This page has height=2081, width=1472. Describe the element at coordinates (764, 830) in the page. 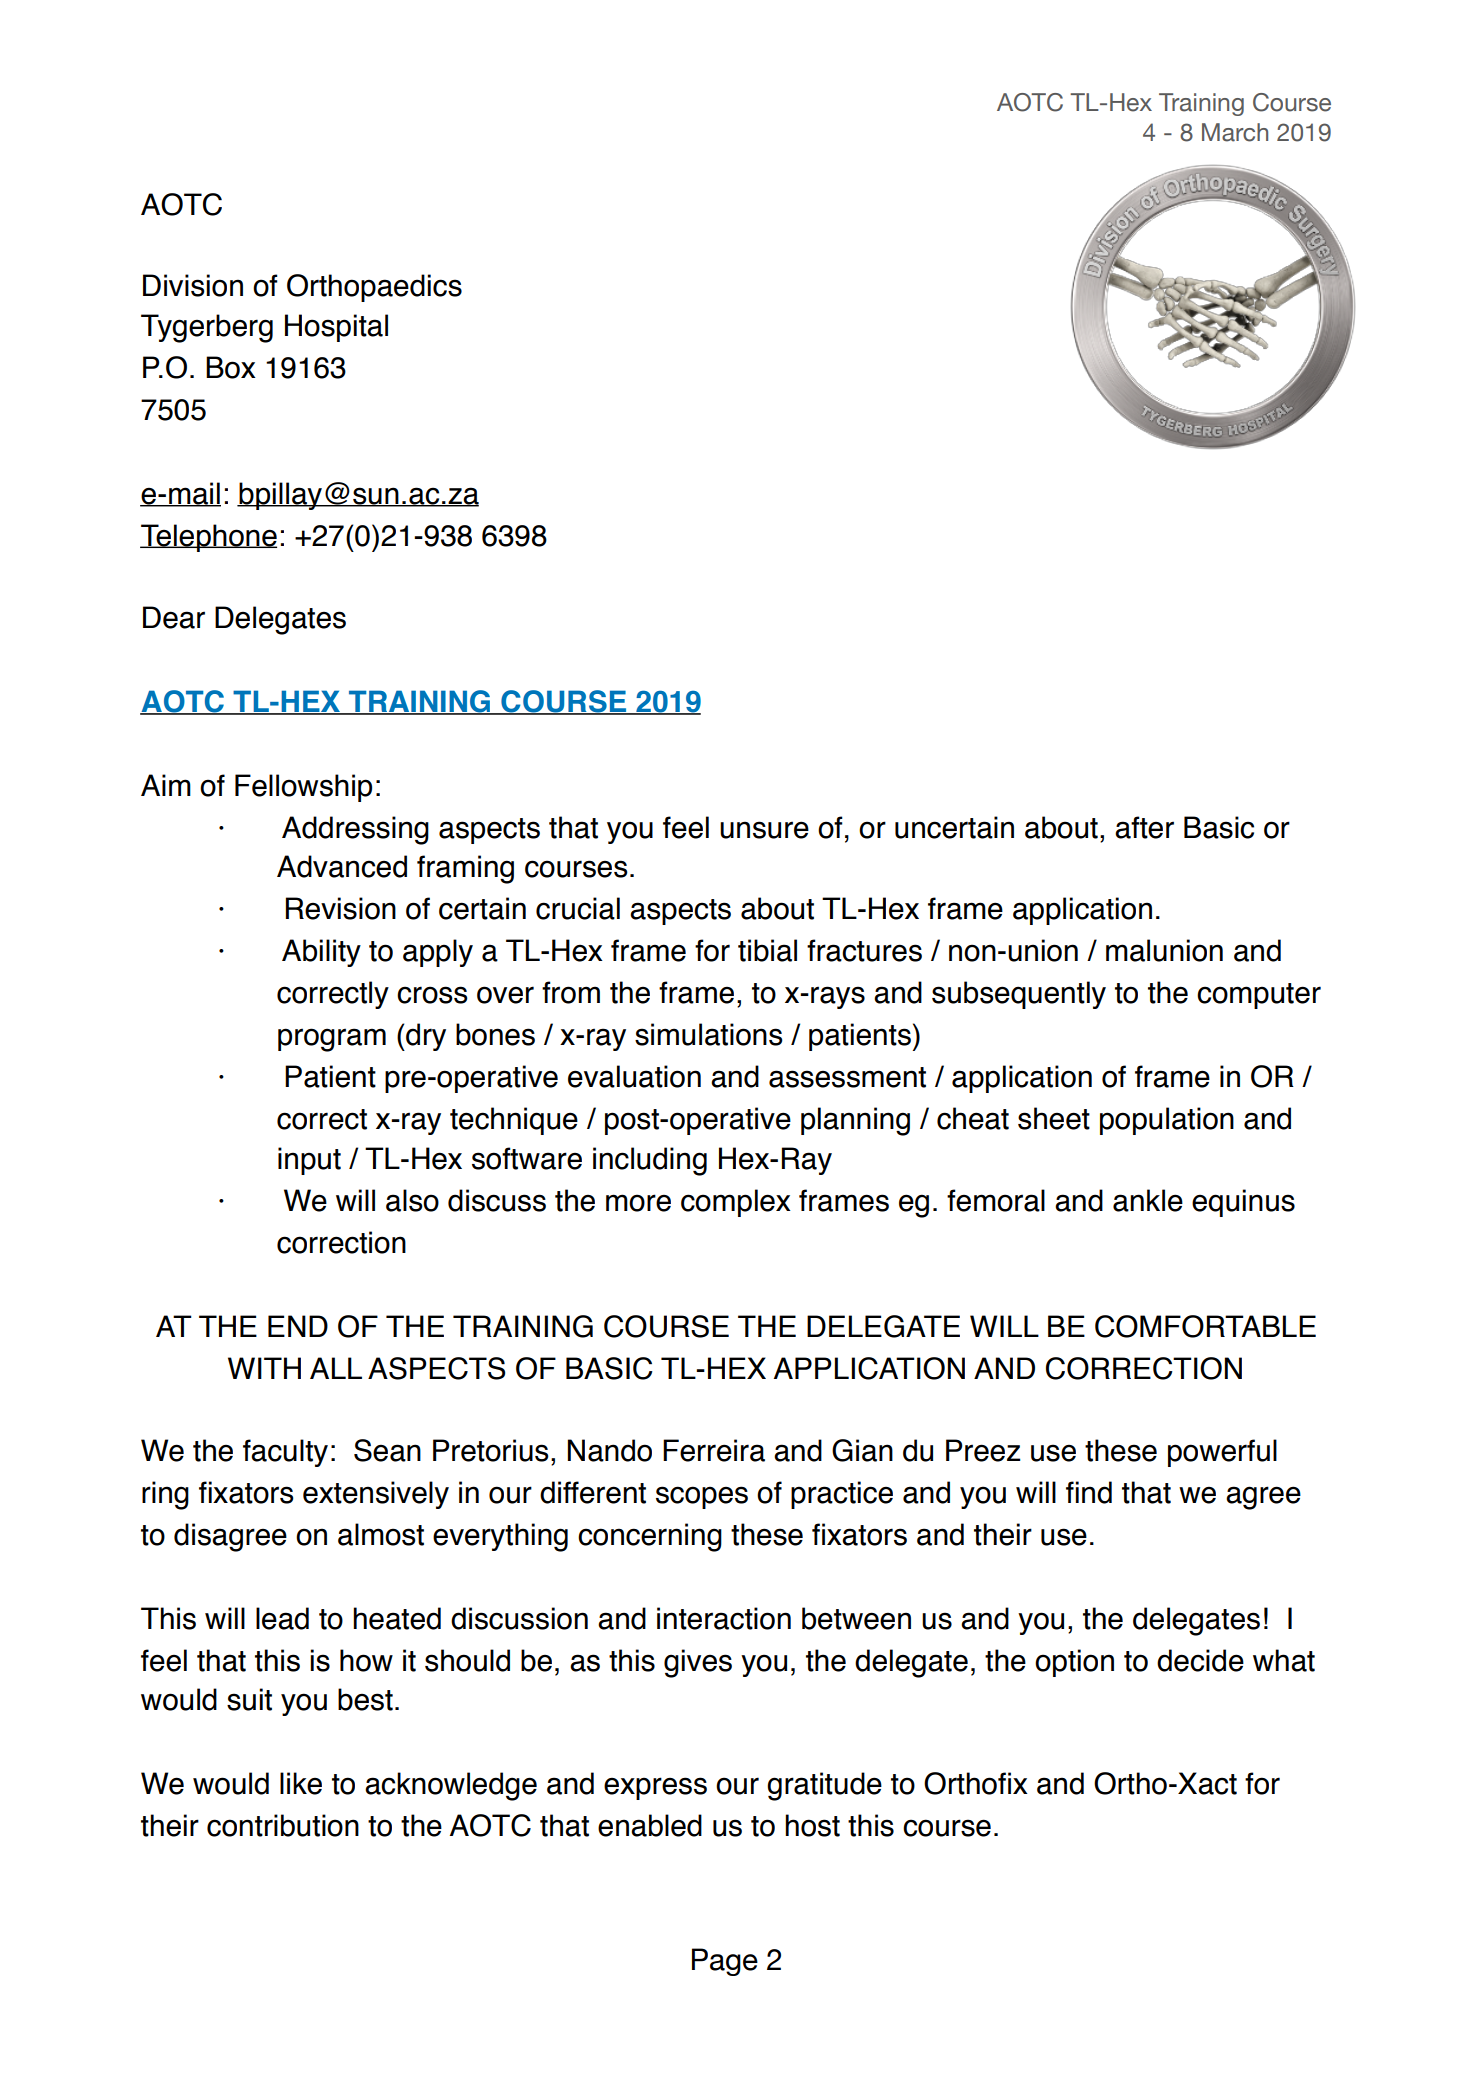

I see `unsure` at that location.
